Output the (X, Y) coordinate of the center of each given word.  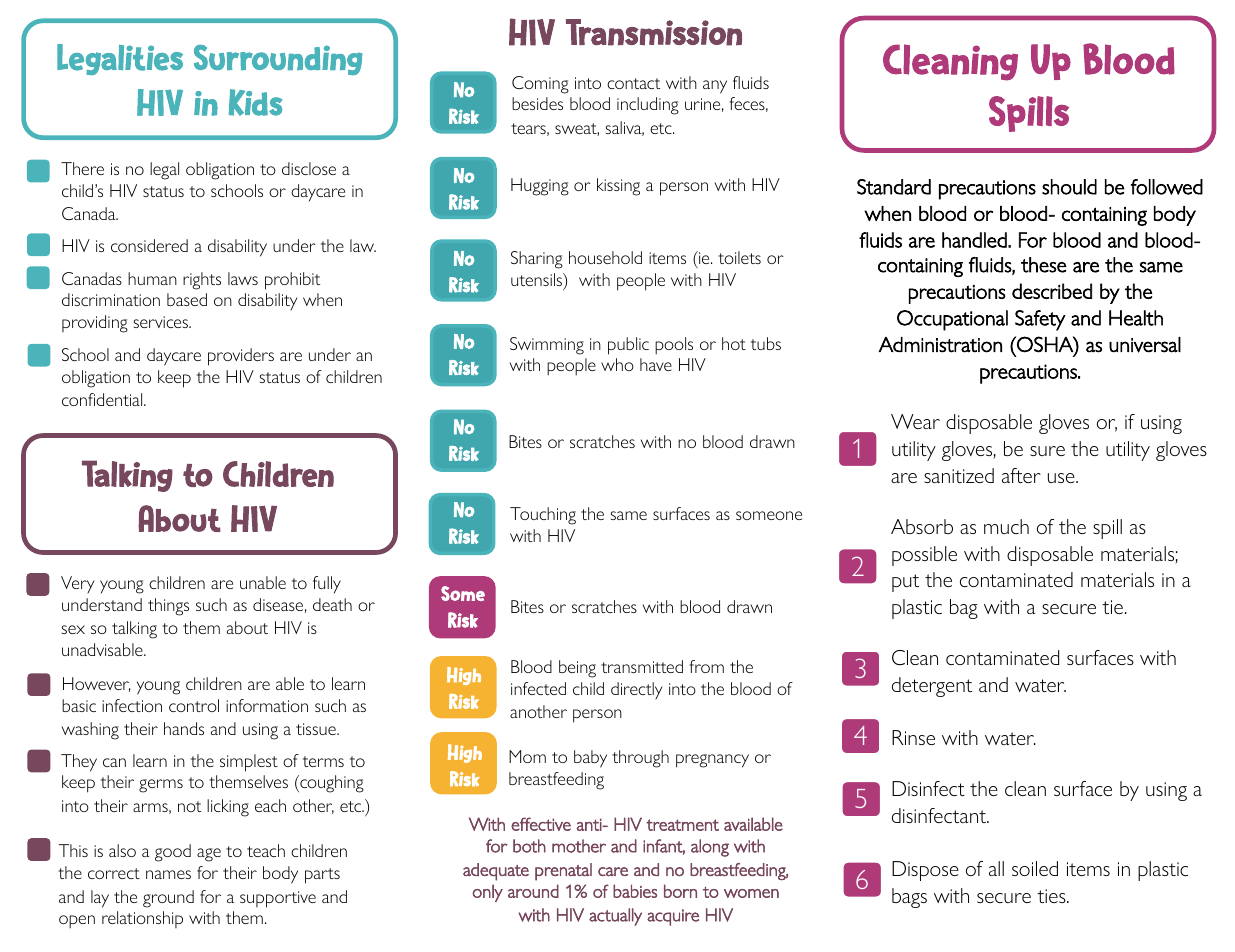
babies (635, 891)
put (905, 583)
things (168, 607)
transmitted (642, 666)
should (1069, 187)
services (162, 322)
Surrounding (278, 60)
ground (168, 899)
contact (633, 83)
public (628, 346)
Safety (1040, 320)
